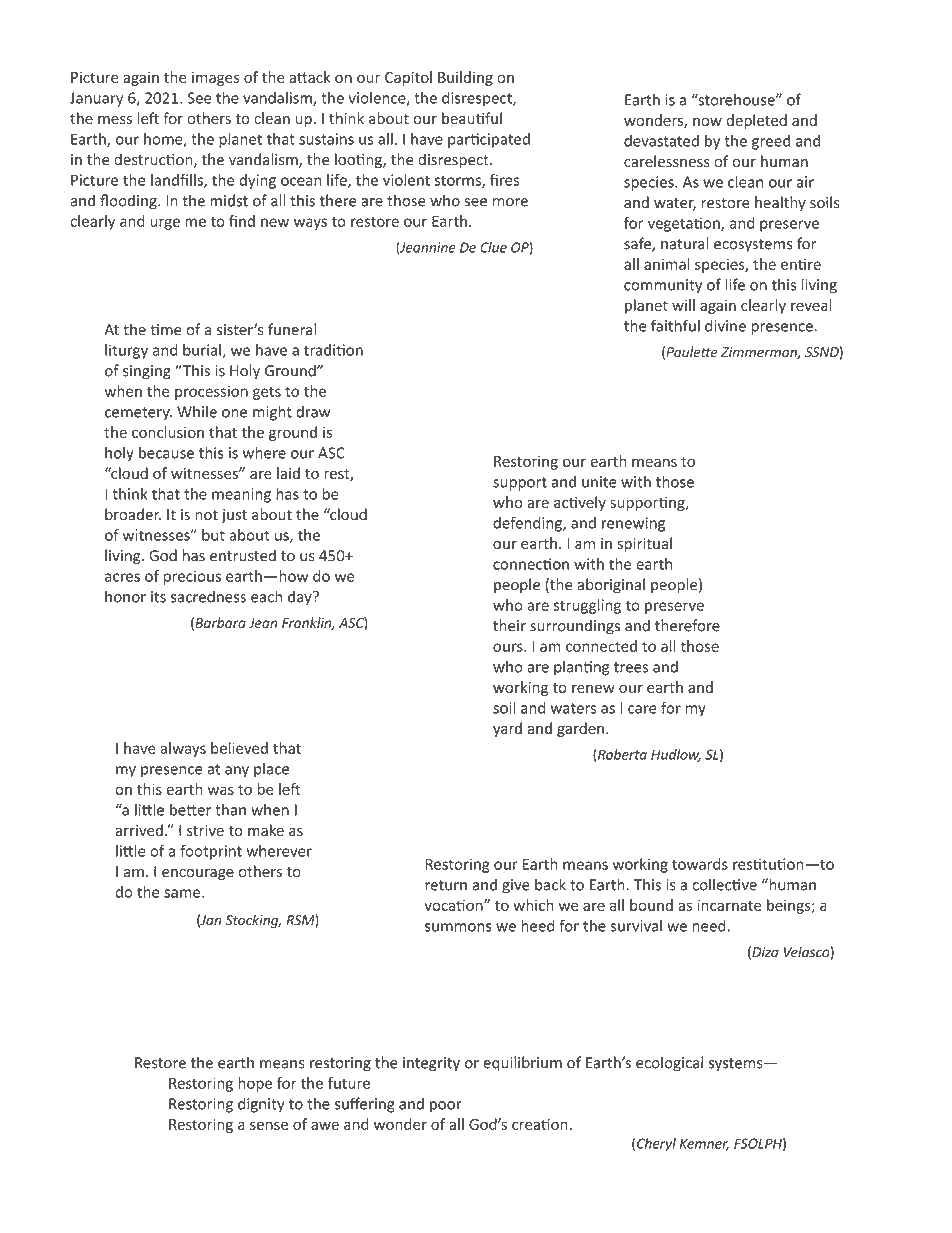  What do you see at coordinates (215, 79) in the image?
I see `images` at bounding box center [215, 79].
